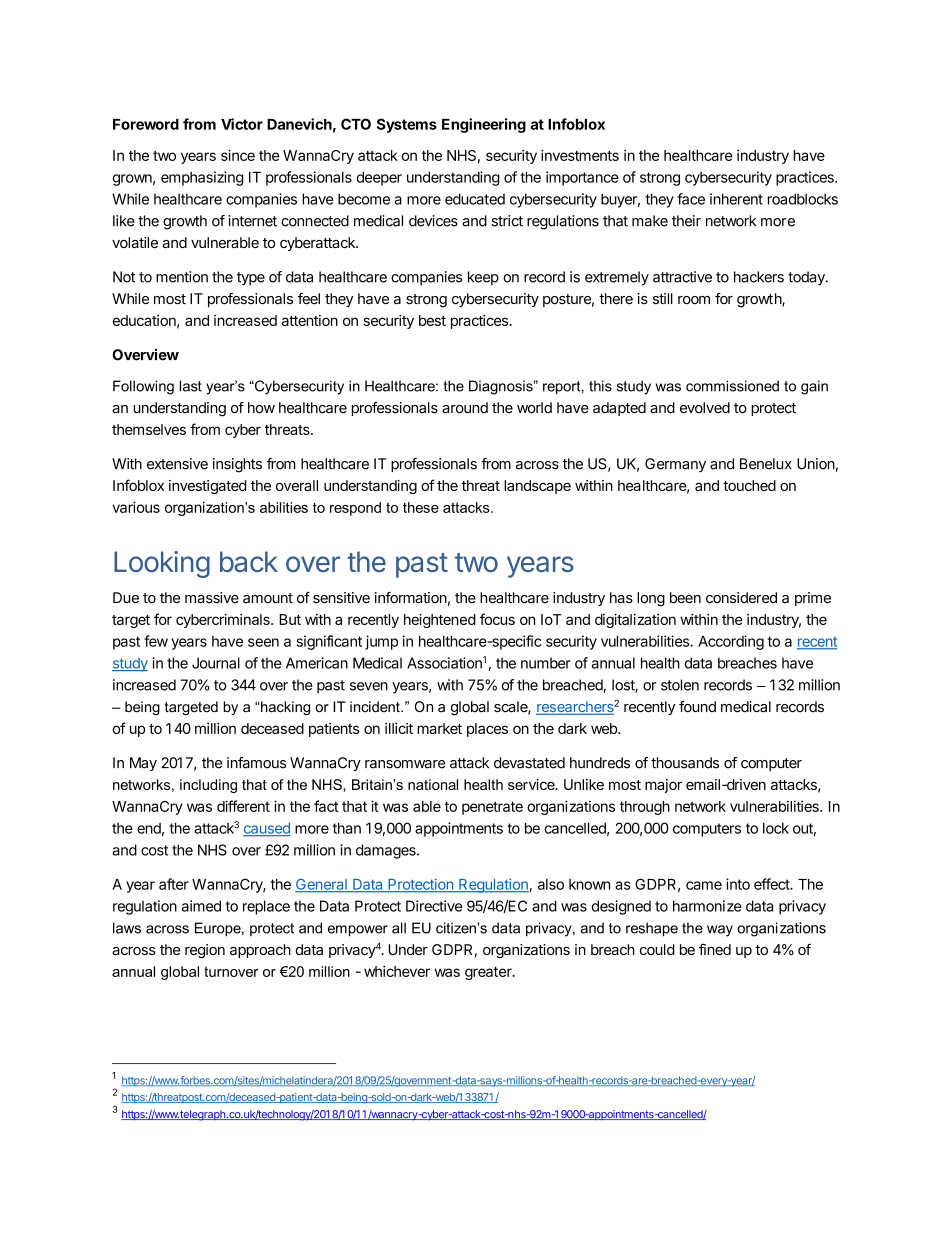 Image resolution: width=952 pixels, height=1233 pixels. What do you see at coordinates (732, 386) in the image?
I see `commissioned` at bounding box center [732, 386].
